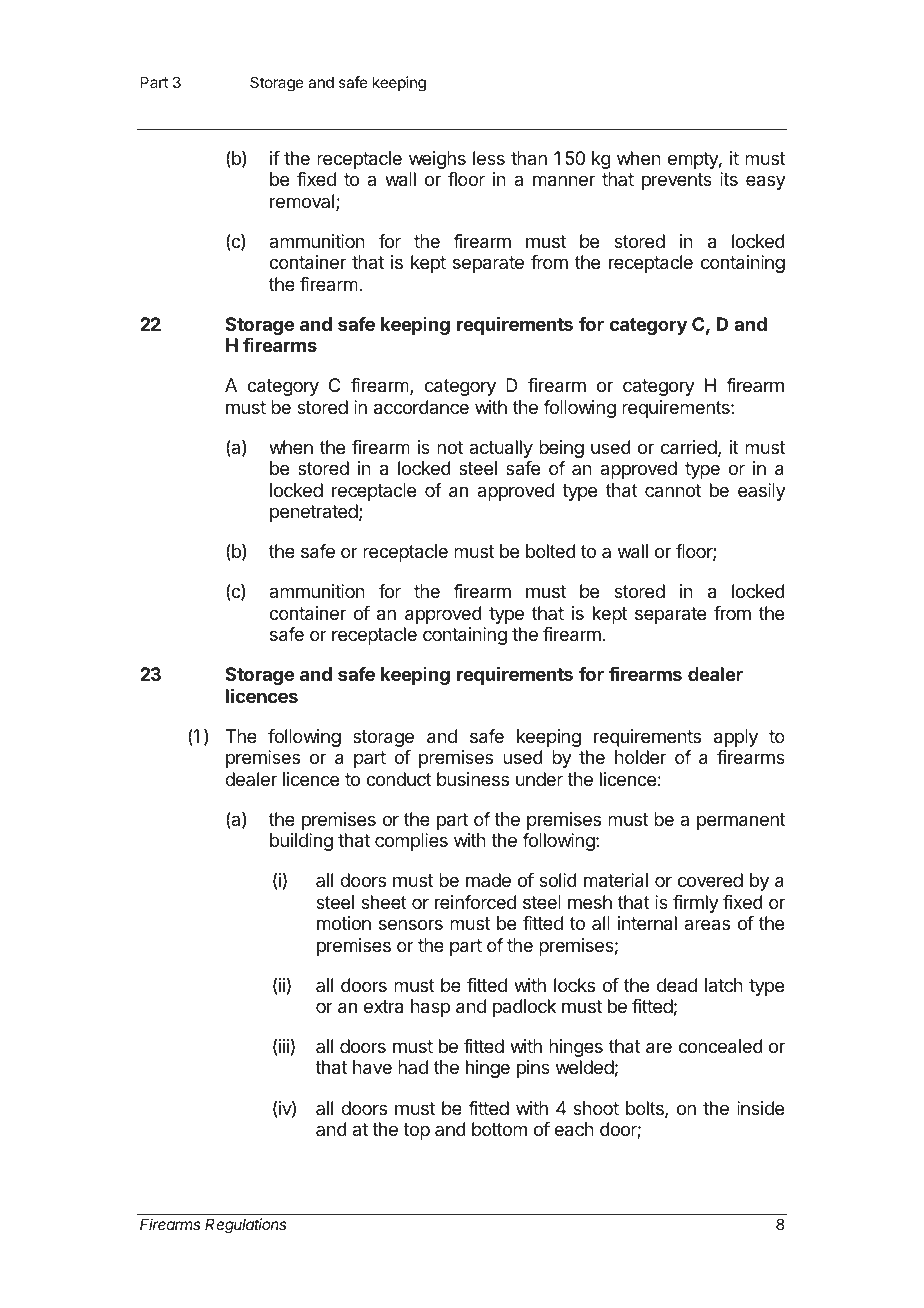 The image size is (924, 1308). What do you see at coordinates (475, 902) in the screenshot?
I see `reinforced` at bounding box center [475, 902].
